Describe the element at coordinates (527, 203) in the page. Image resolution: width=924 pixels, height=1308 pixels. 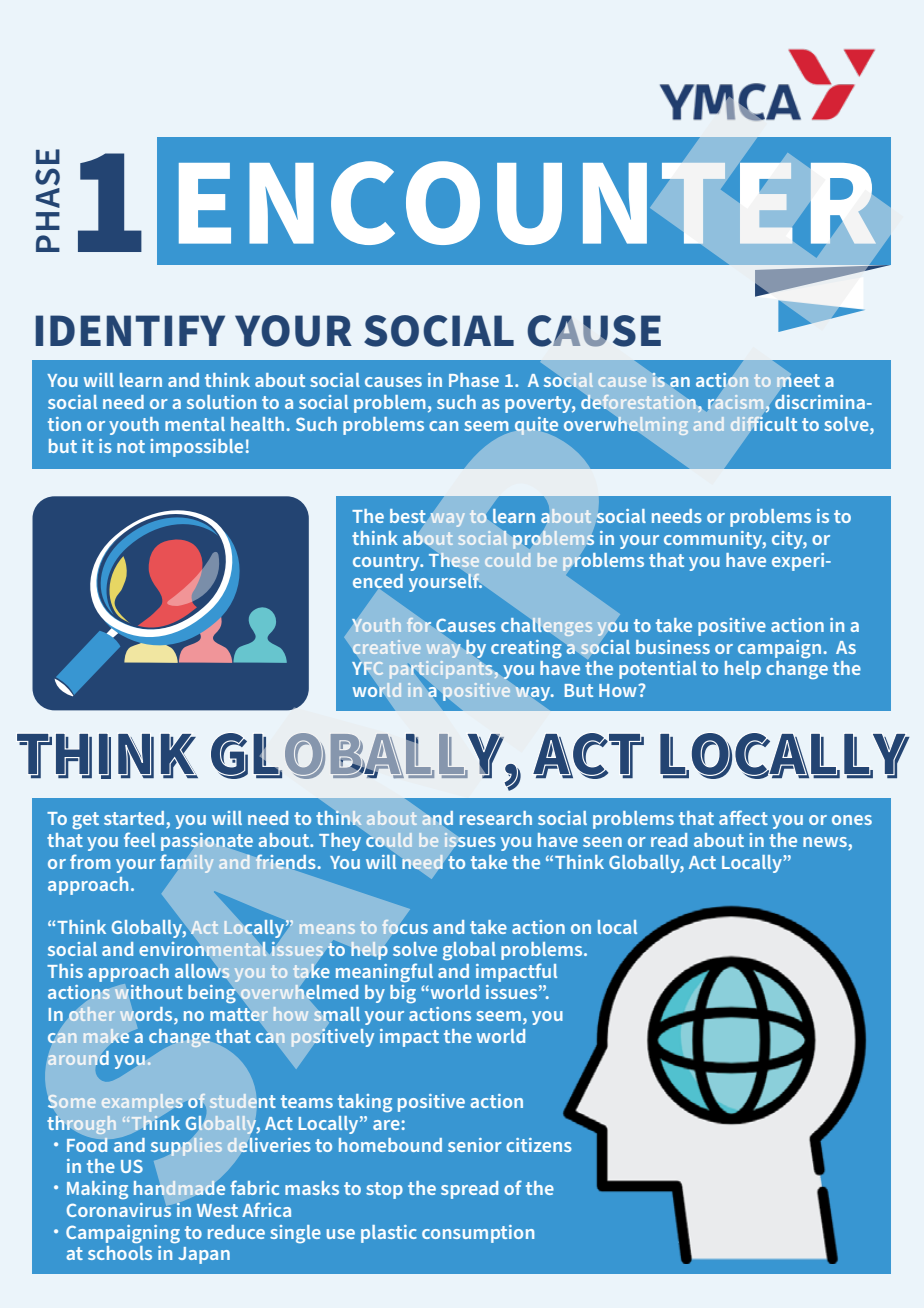
I see `ENCOUNTER` at that location.
